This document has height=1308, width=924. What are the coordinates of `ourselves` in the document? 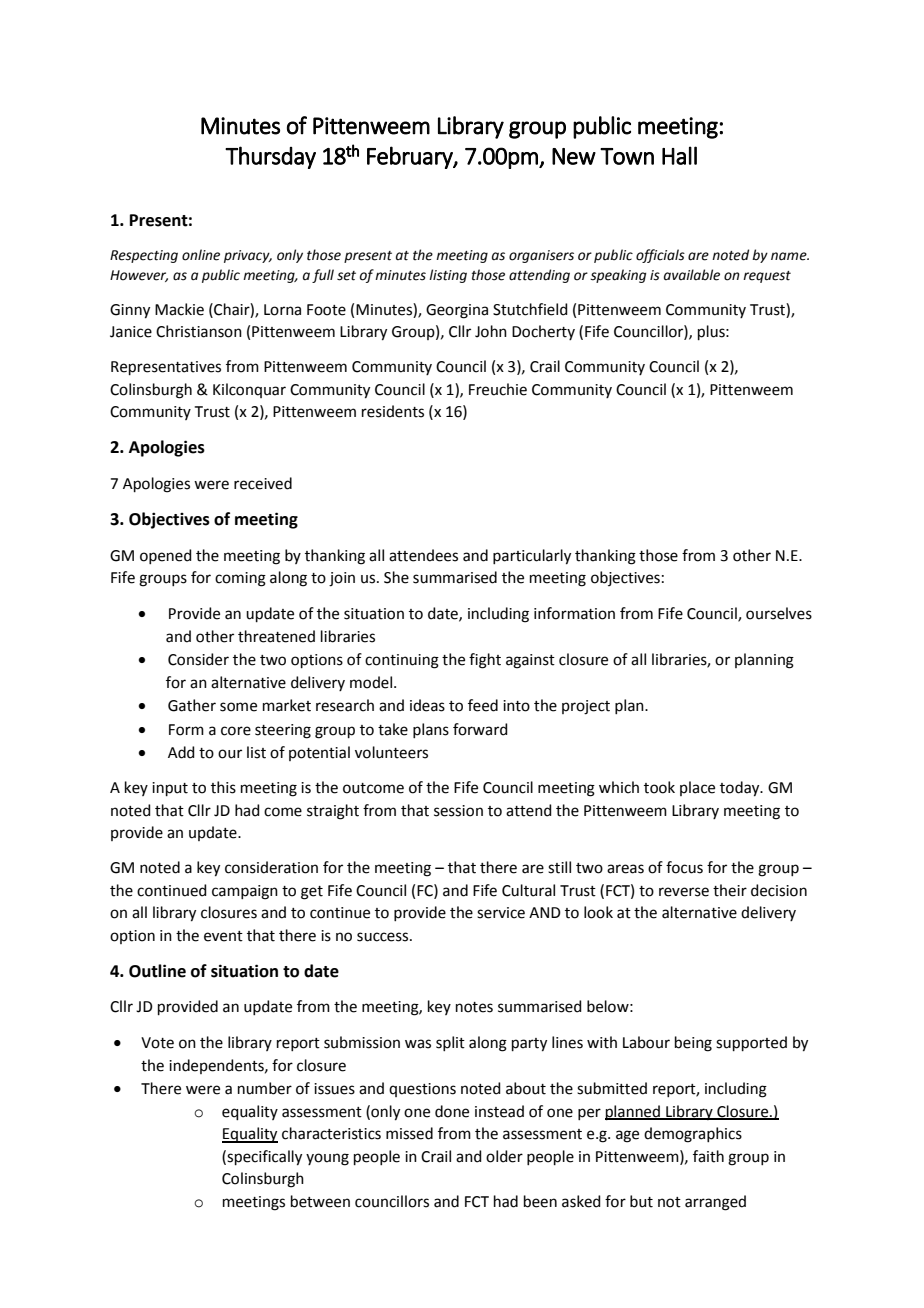 It's located at (779, 613).
